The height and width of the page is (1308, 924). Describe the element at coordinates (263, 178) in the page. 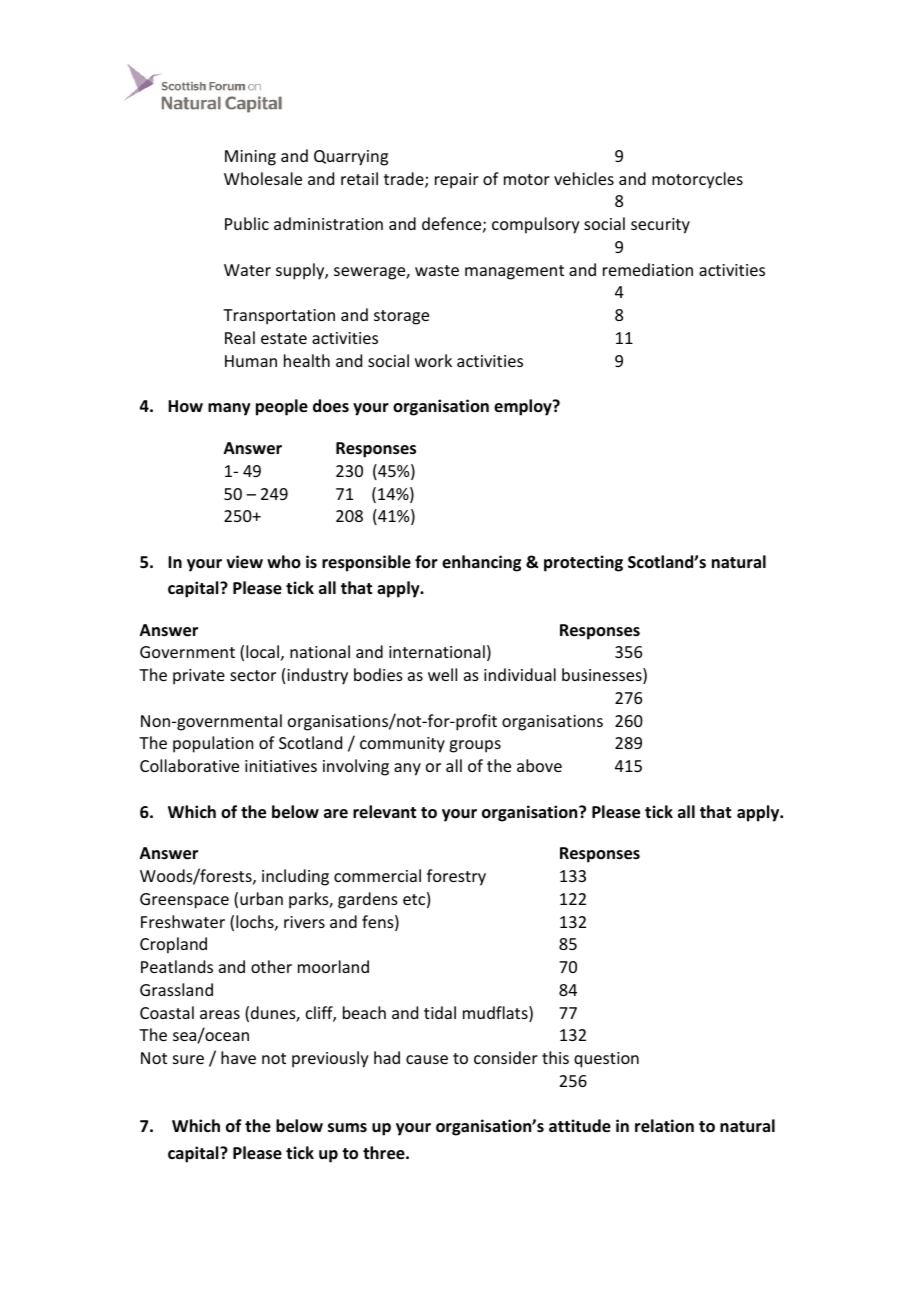

I see `Wholesale` at that location.
